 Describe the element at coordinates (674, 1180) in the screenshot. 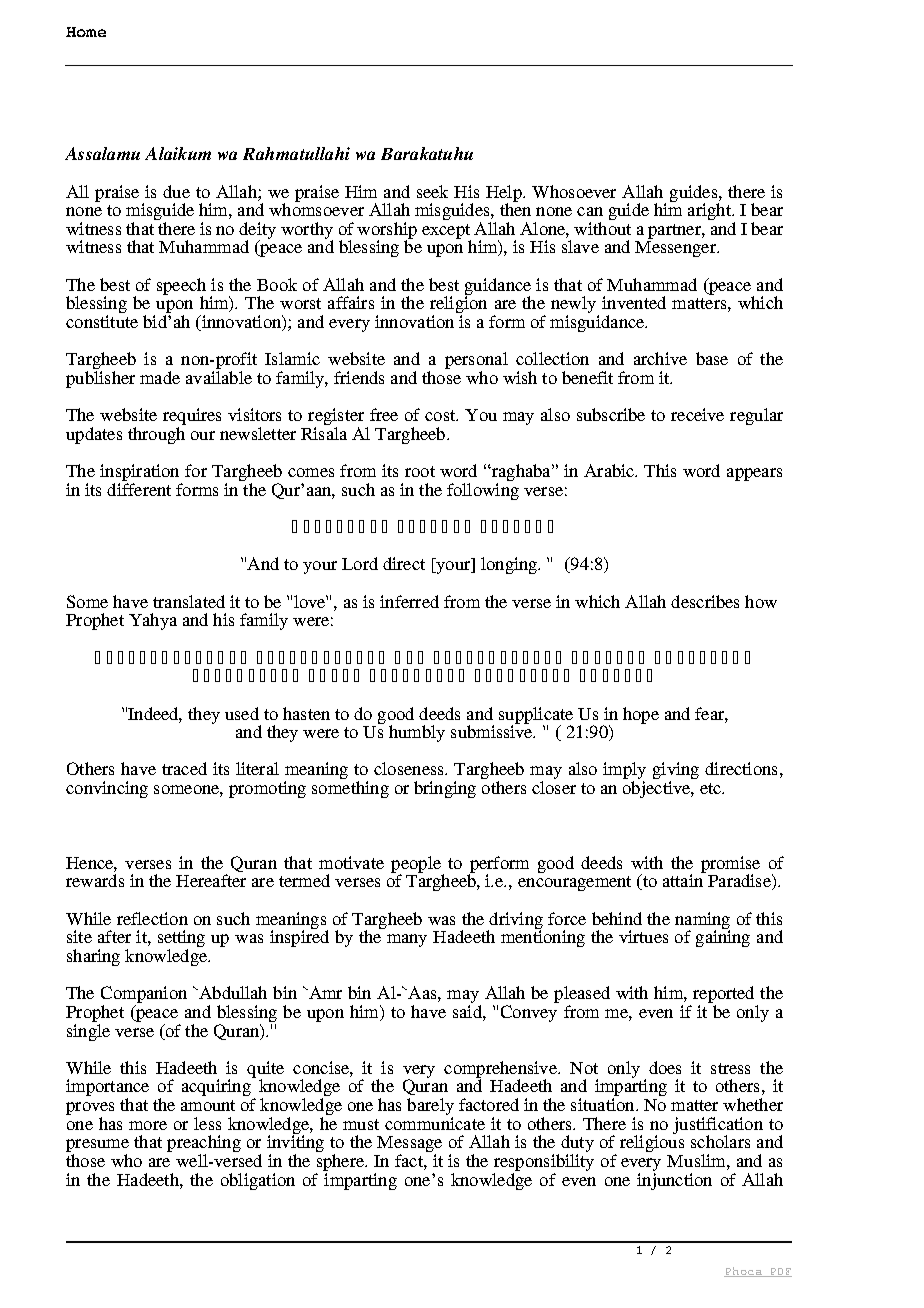

I see `injunction` at that location.
